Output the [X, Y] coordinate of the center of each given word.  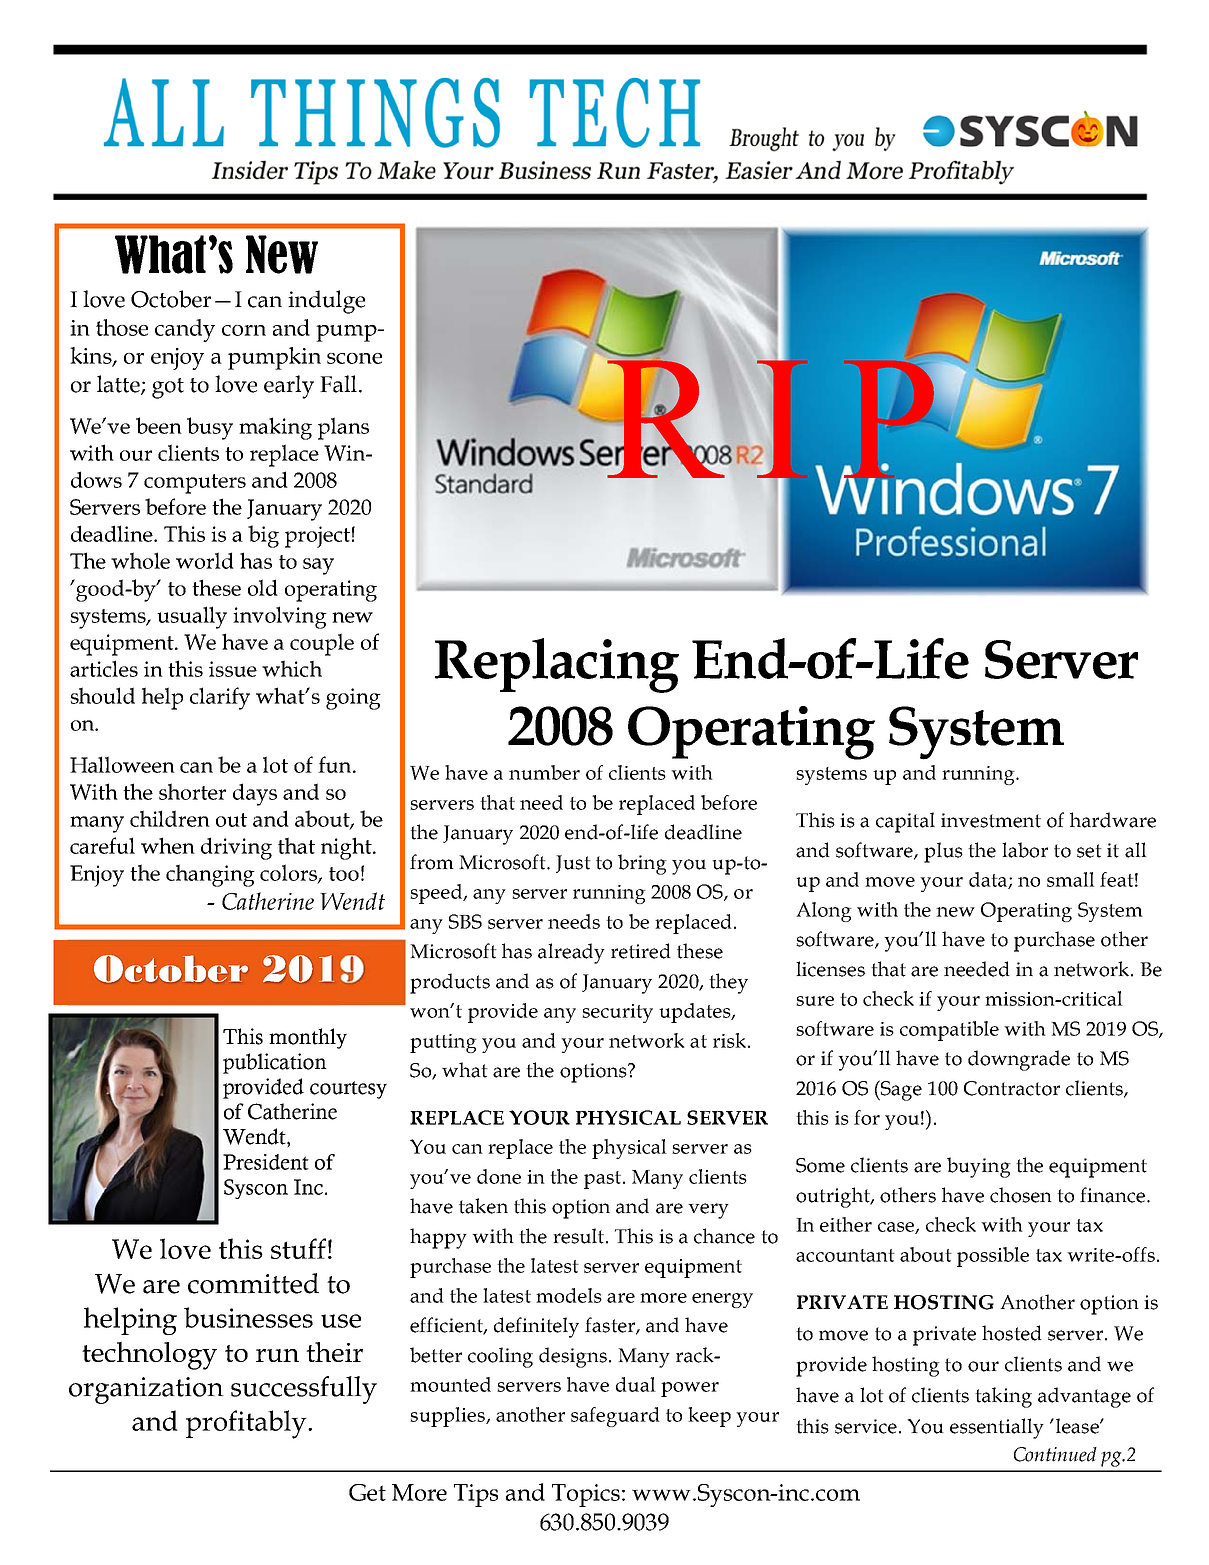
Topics [586, 1495]
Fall [338, 384]
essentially [997, 1428]
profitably [247, 1424]
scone [354, 358]
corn [244, 330]
